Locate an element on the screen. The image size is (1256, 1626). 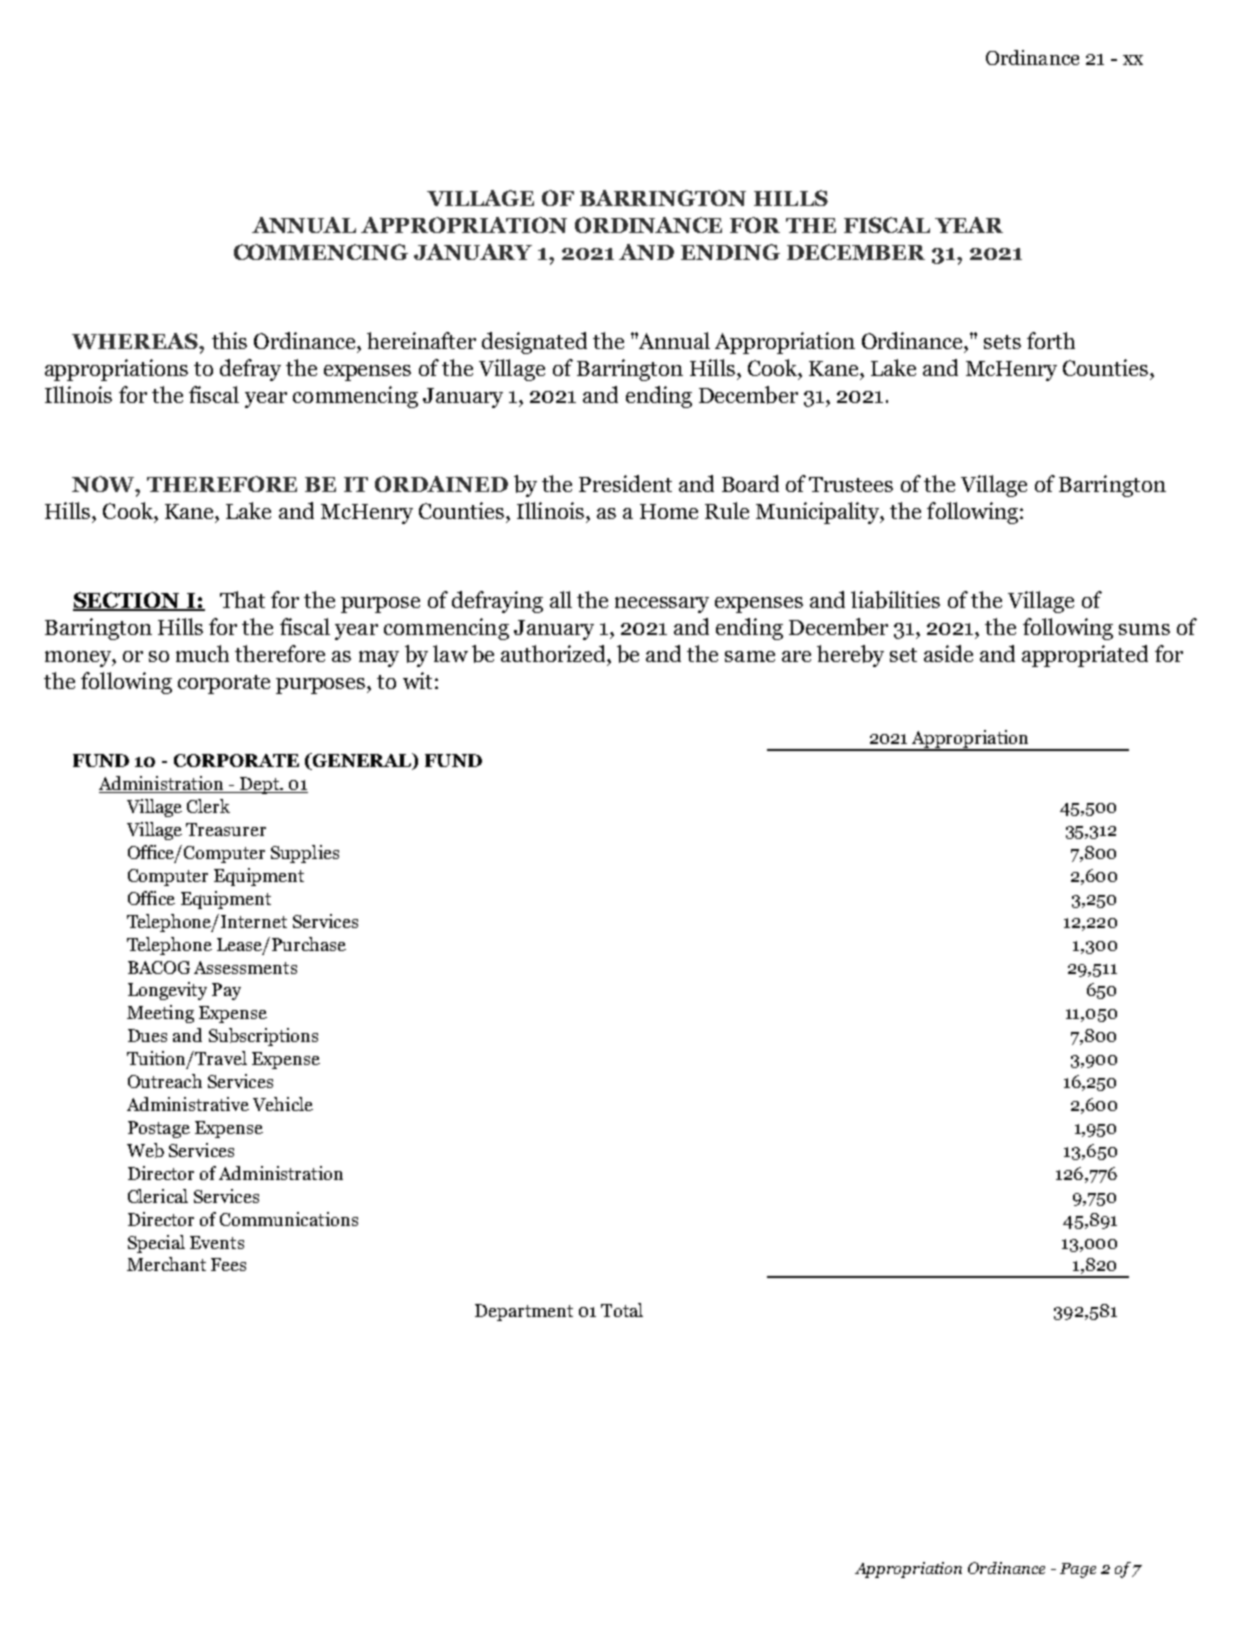
Supplies is located at coordinates (305, 854).
